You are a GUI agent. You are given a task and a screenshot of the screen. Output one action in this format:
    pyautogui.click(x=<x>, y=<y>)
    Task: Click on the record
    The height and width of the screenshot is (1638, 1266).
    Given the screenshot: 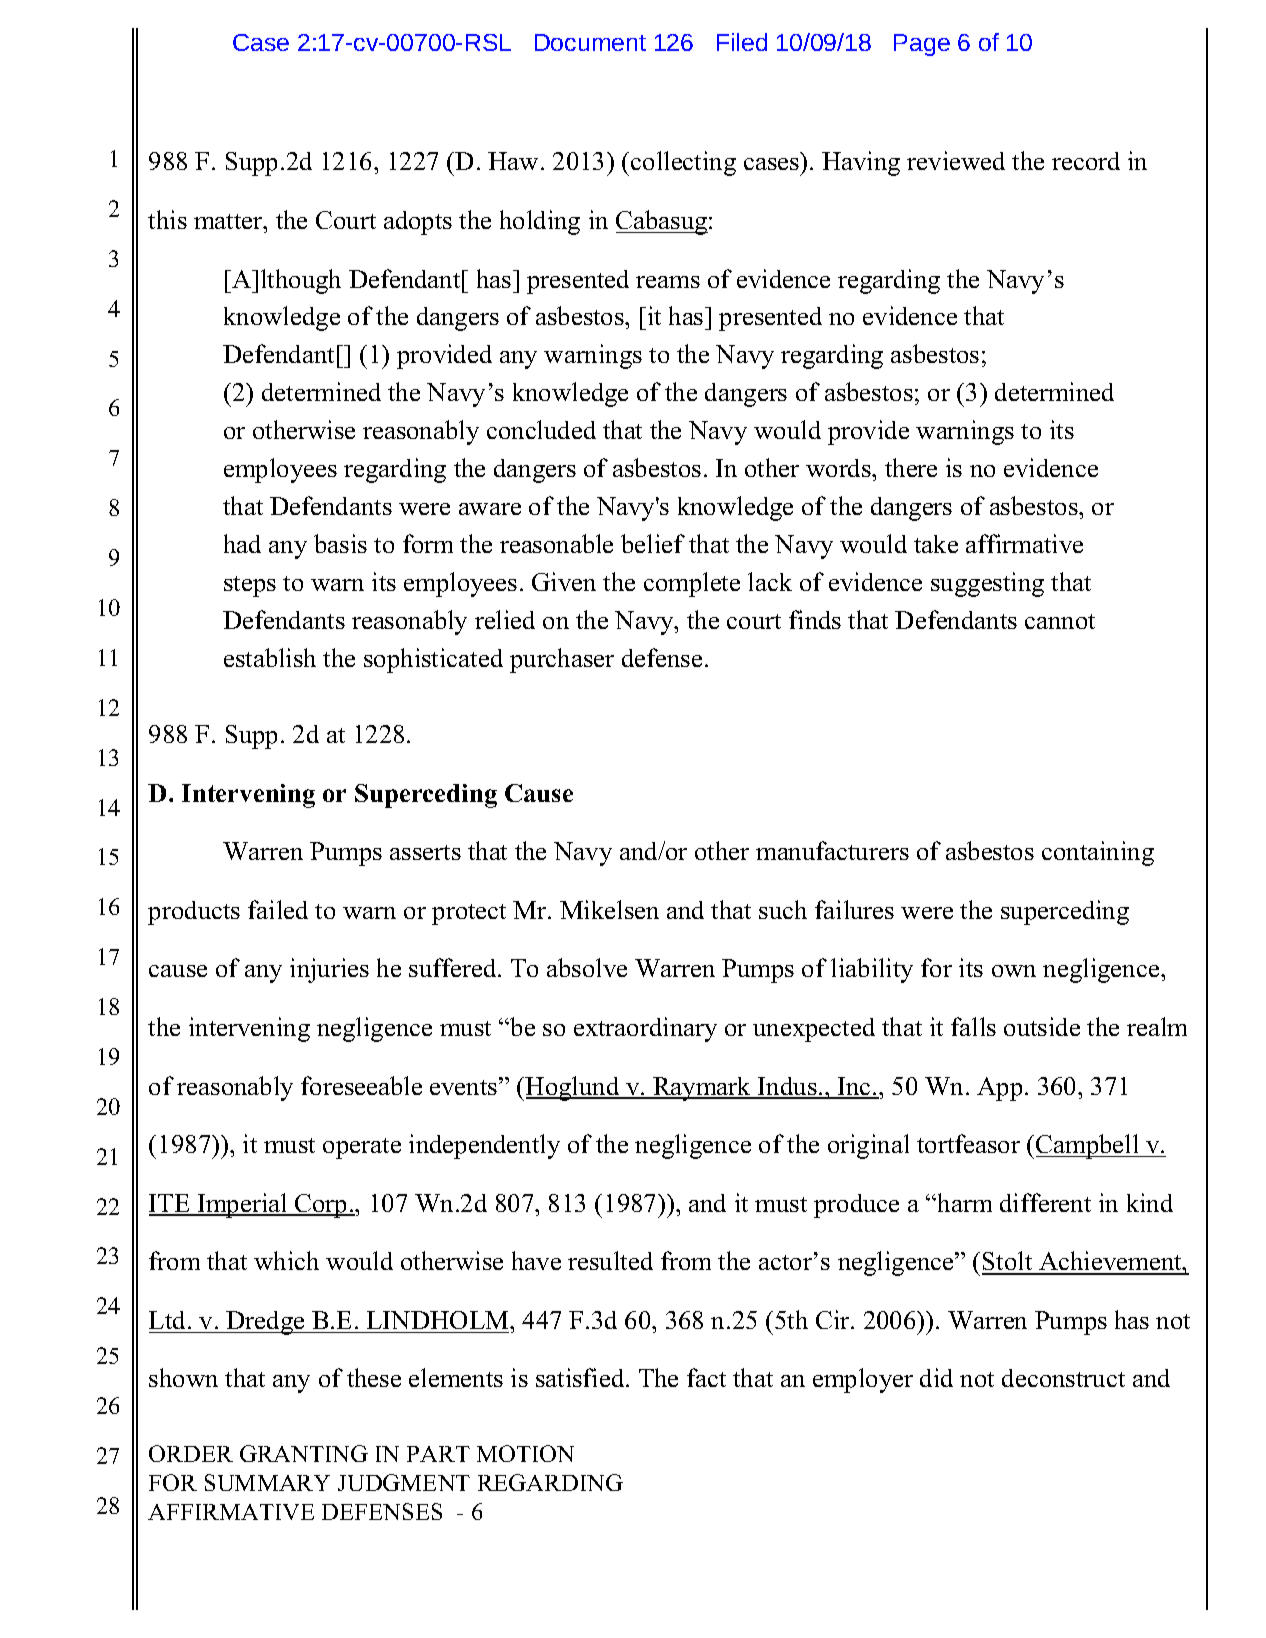 What is the action you would take?
    pyautogui.click(x=1086, y=161)
